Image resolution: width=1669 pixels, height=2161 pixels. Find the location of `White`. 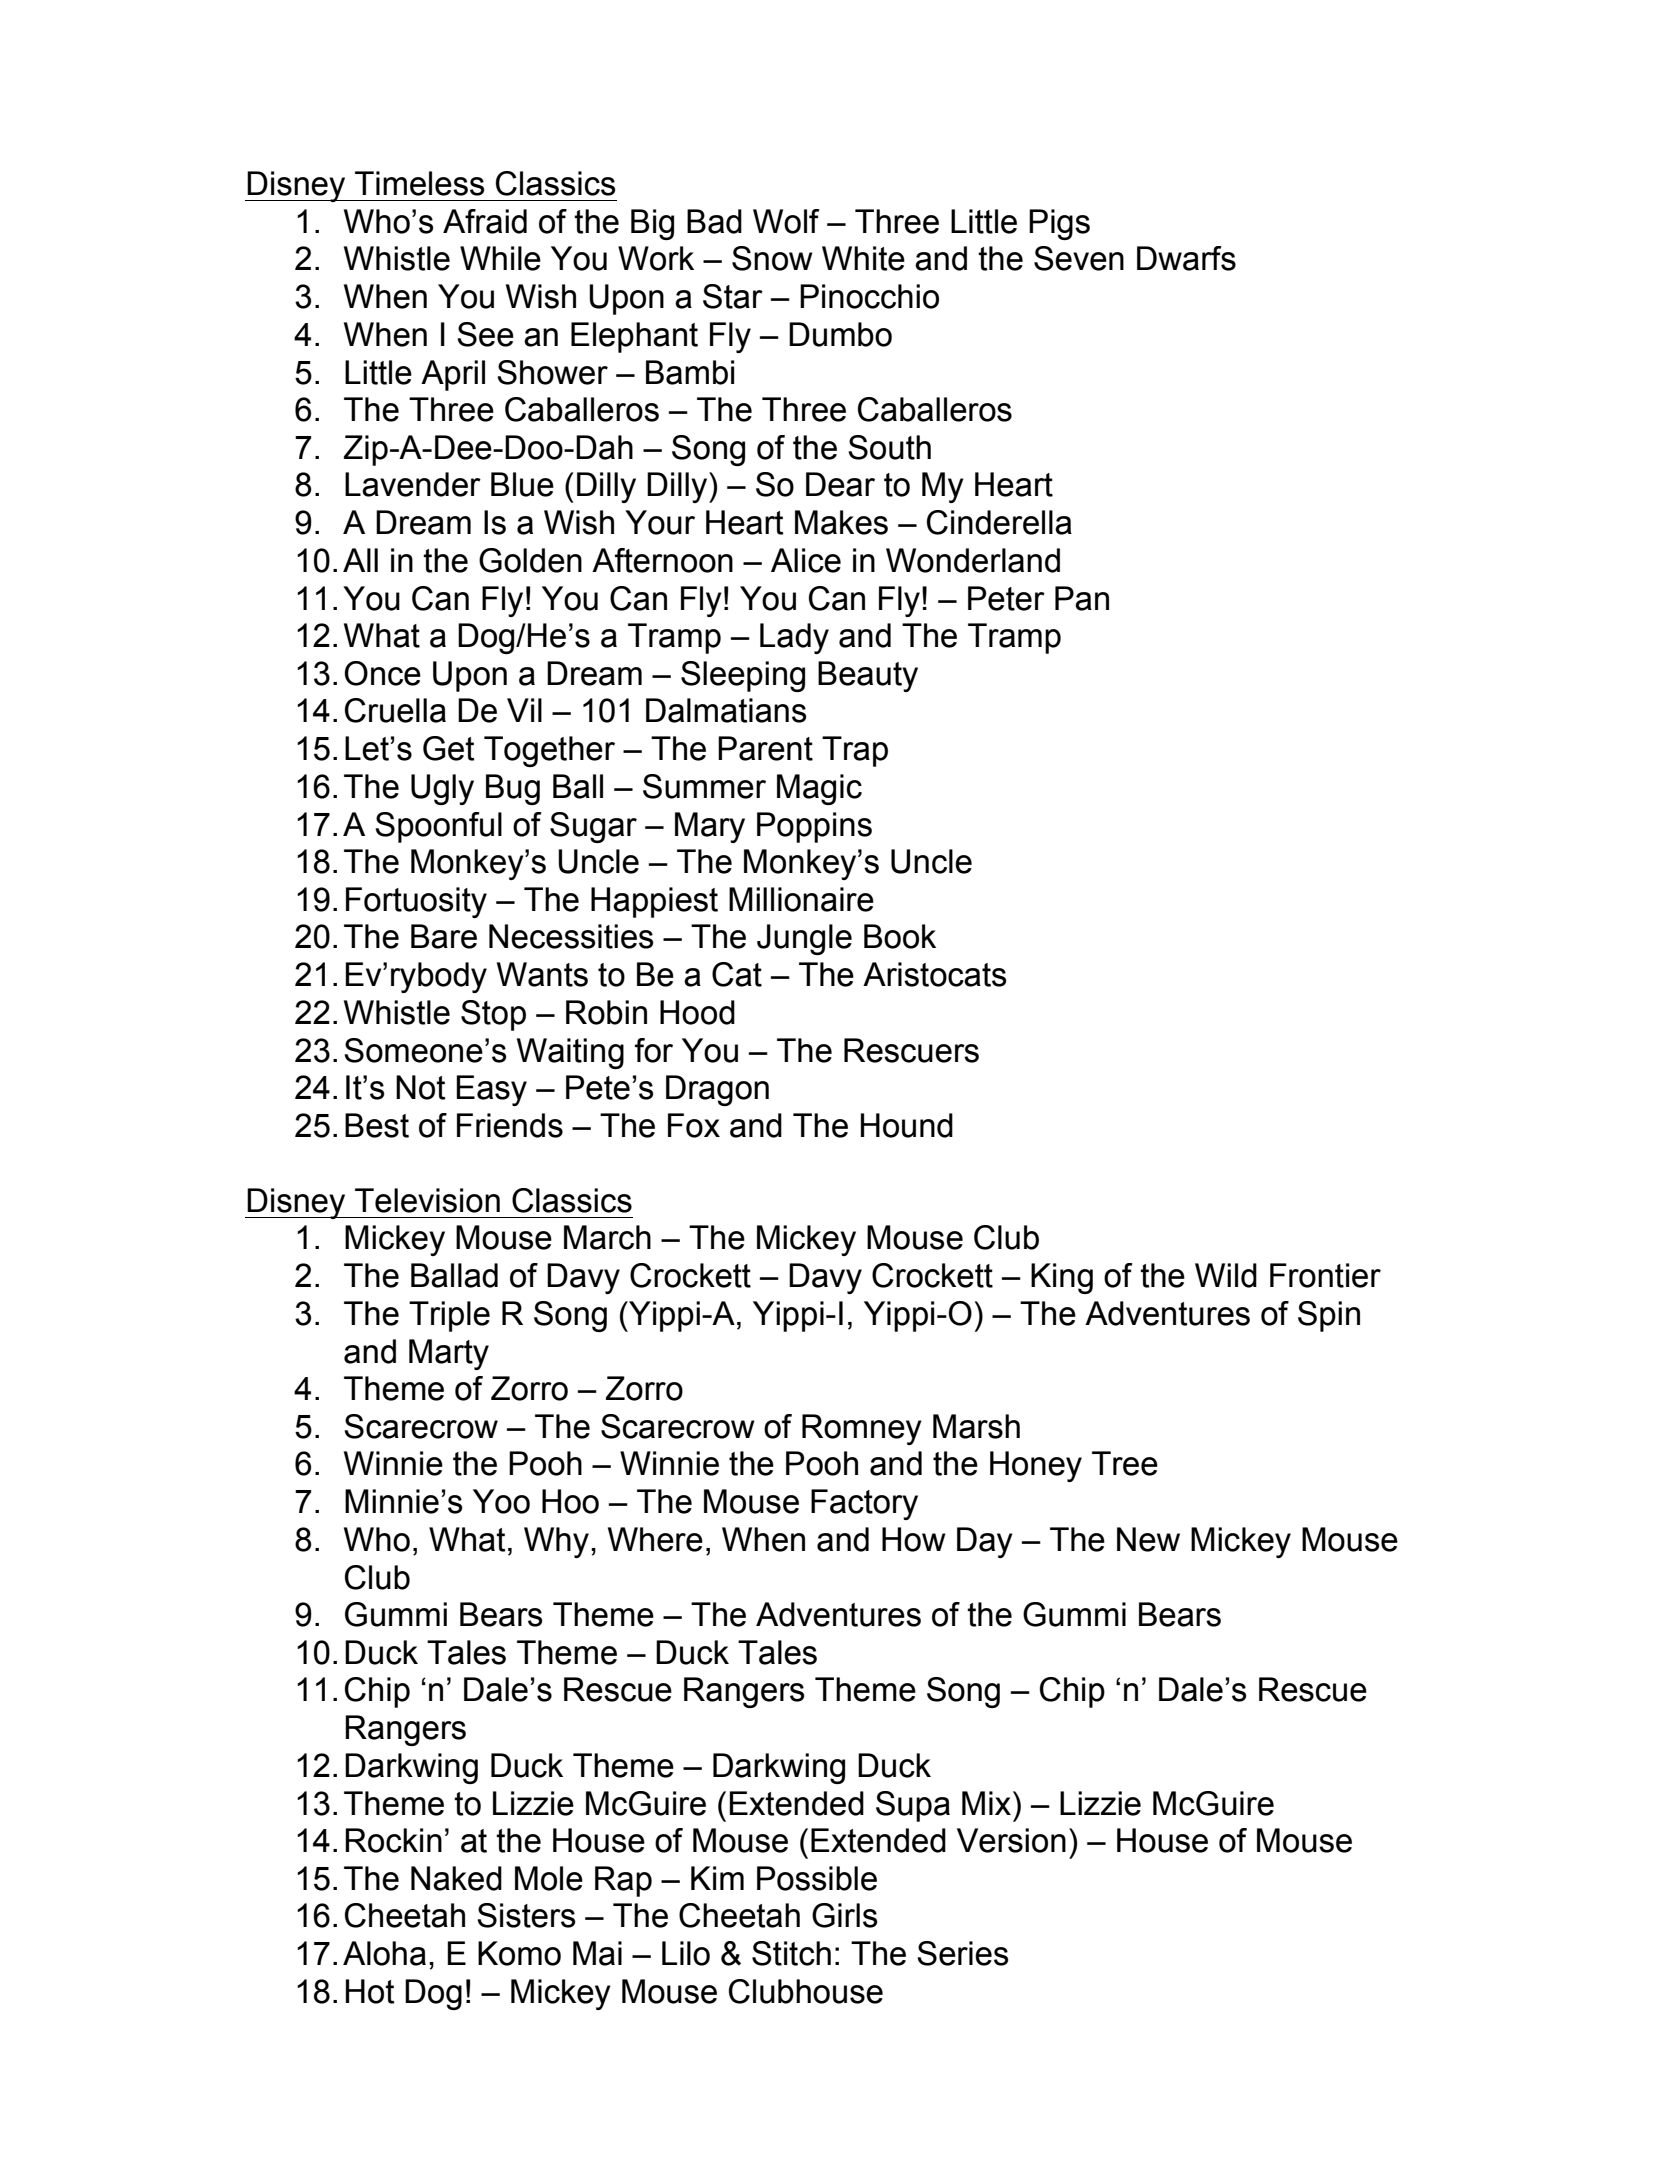

White is located at coordinates (863, 258).
